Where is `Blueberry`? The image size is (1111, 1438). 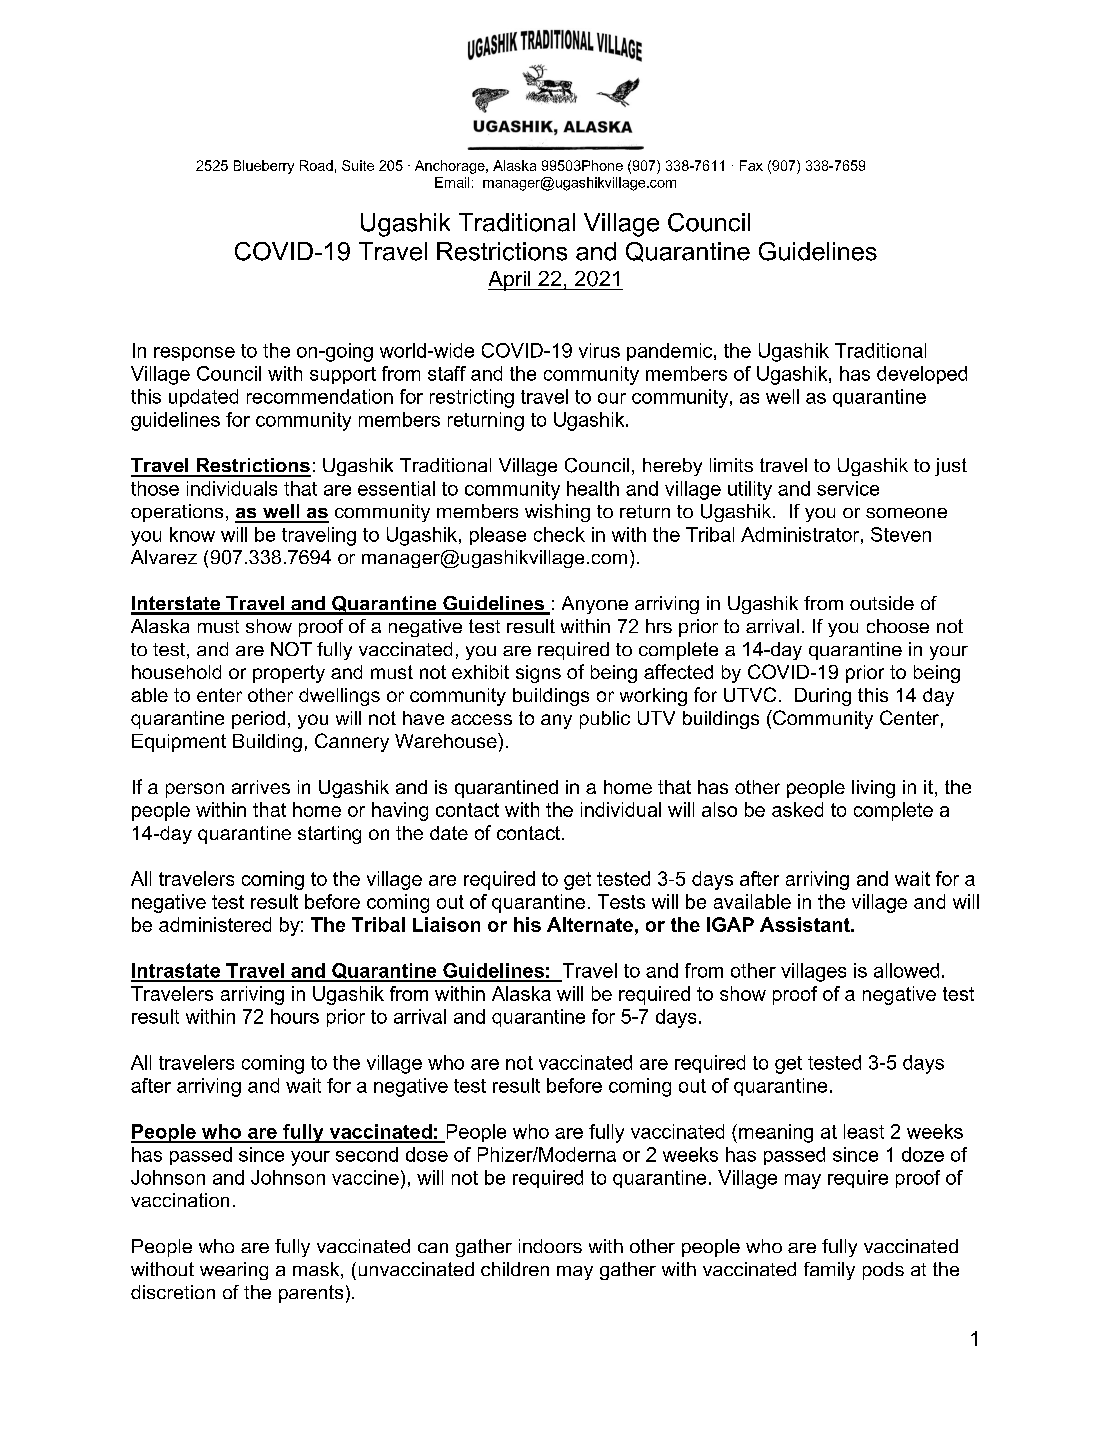 Blueberry is located at coordinates (264, 167).
